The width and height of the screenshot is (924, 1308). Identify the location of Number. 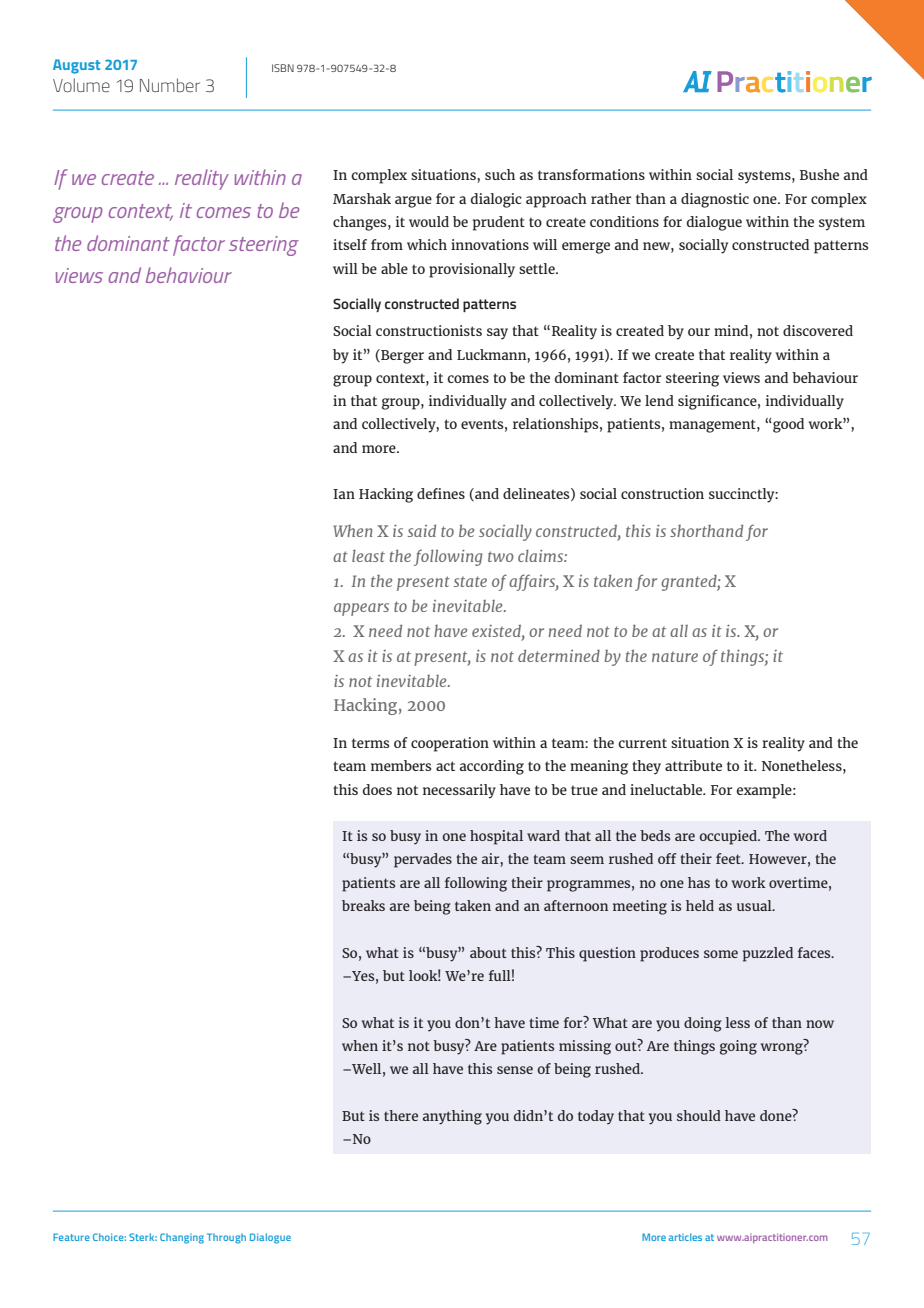
(170, 85).
